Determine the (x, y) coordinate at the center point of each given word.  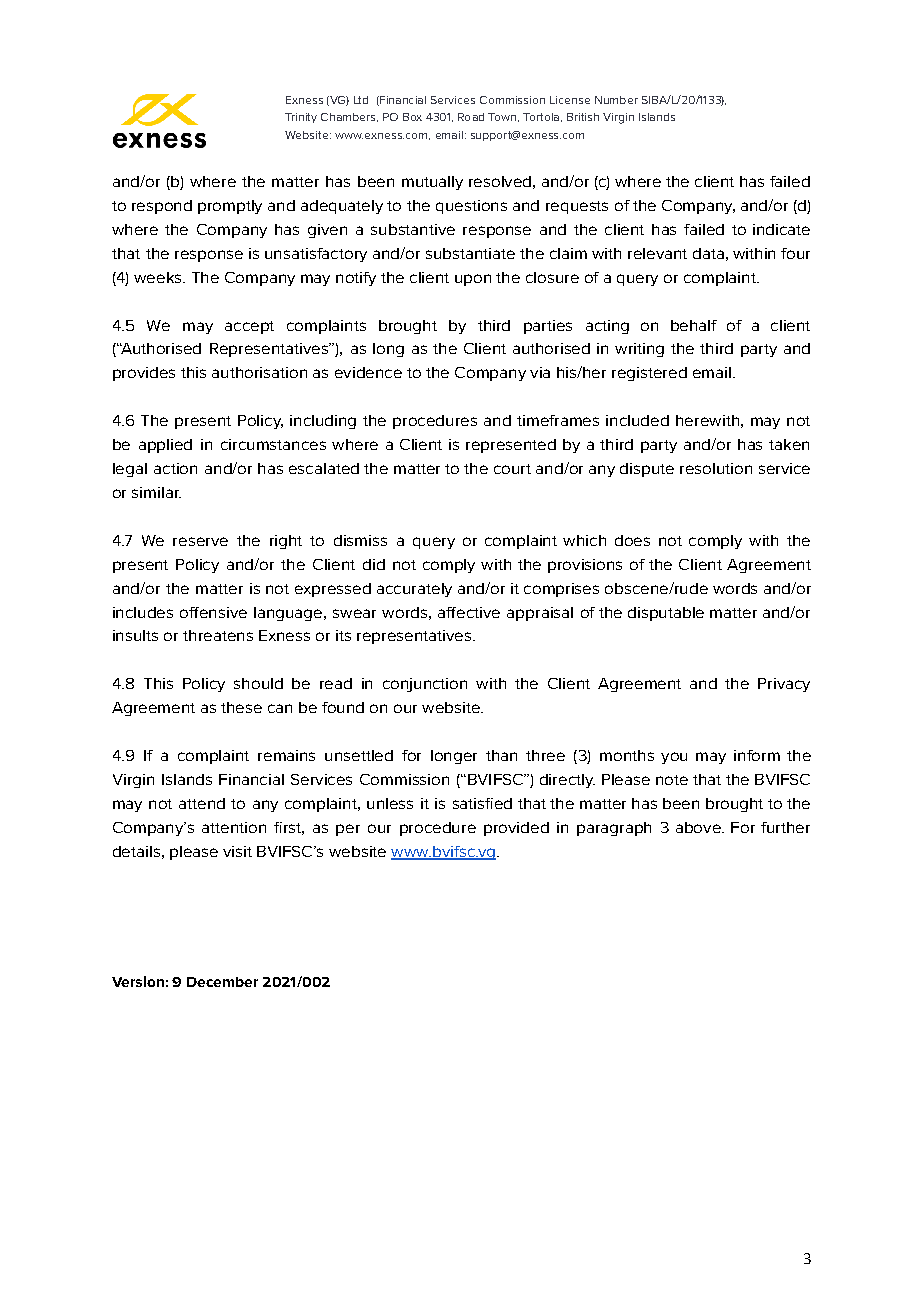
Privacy (784, 685)
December (222, 982)
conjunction (425, 685)
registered (649, 374)
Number (616, 100)
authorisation (259, 372)
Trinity (301, 118)
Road (471, 117)
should (258, 683)
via (540, 372)
